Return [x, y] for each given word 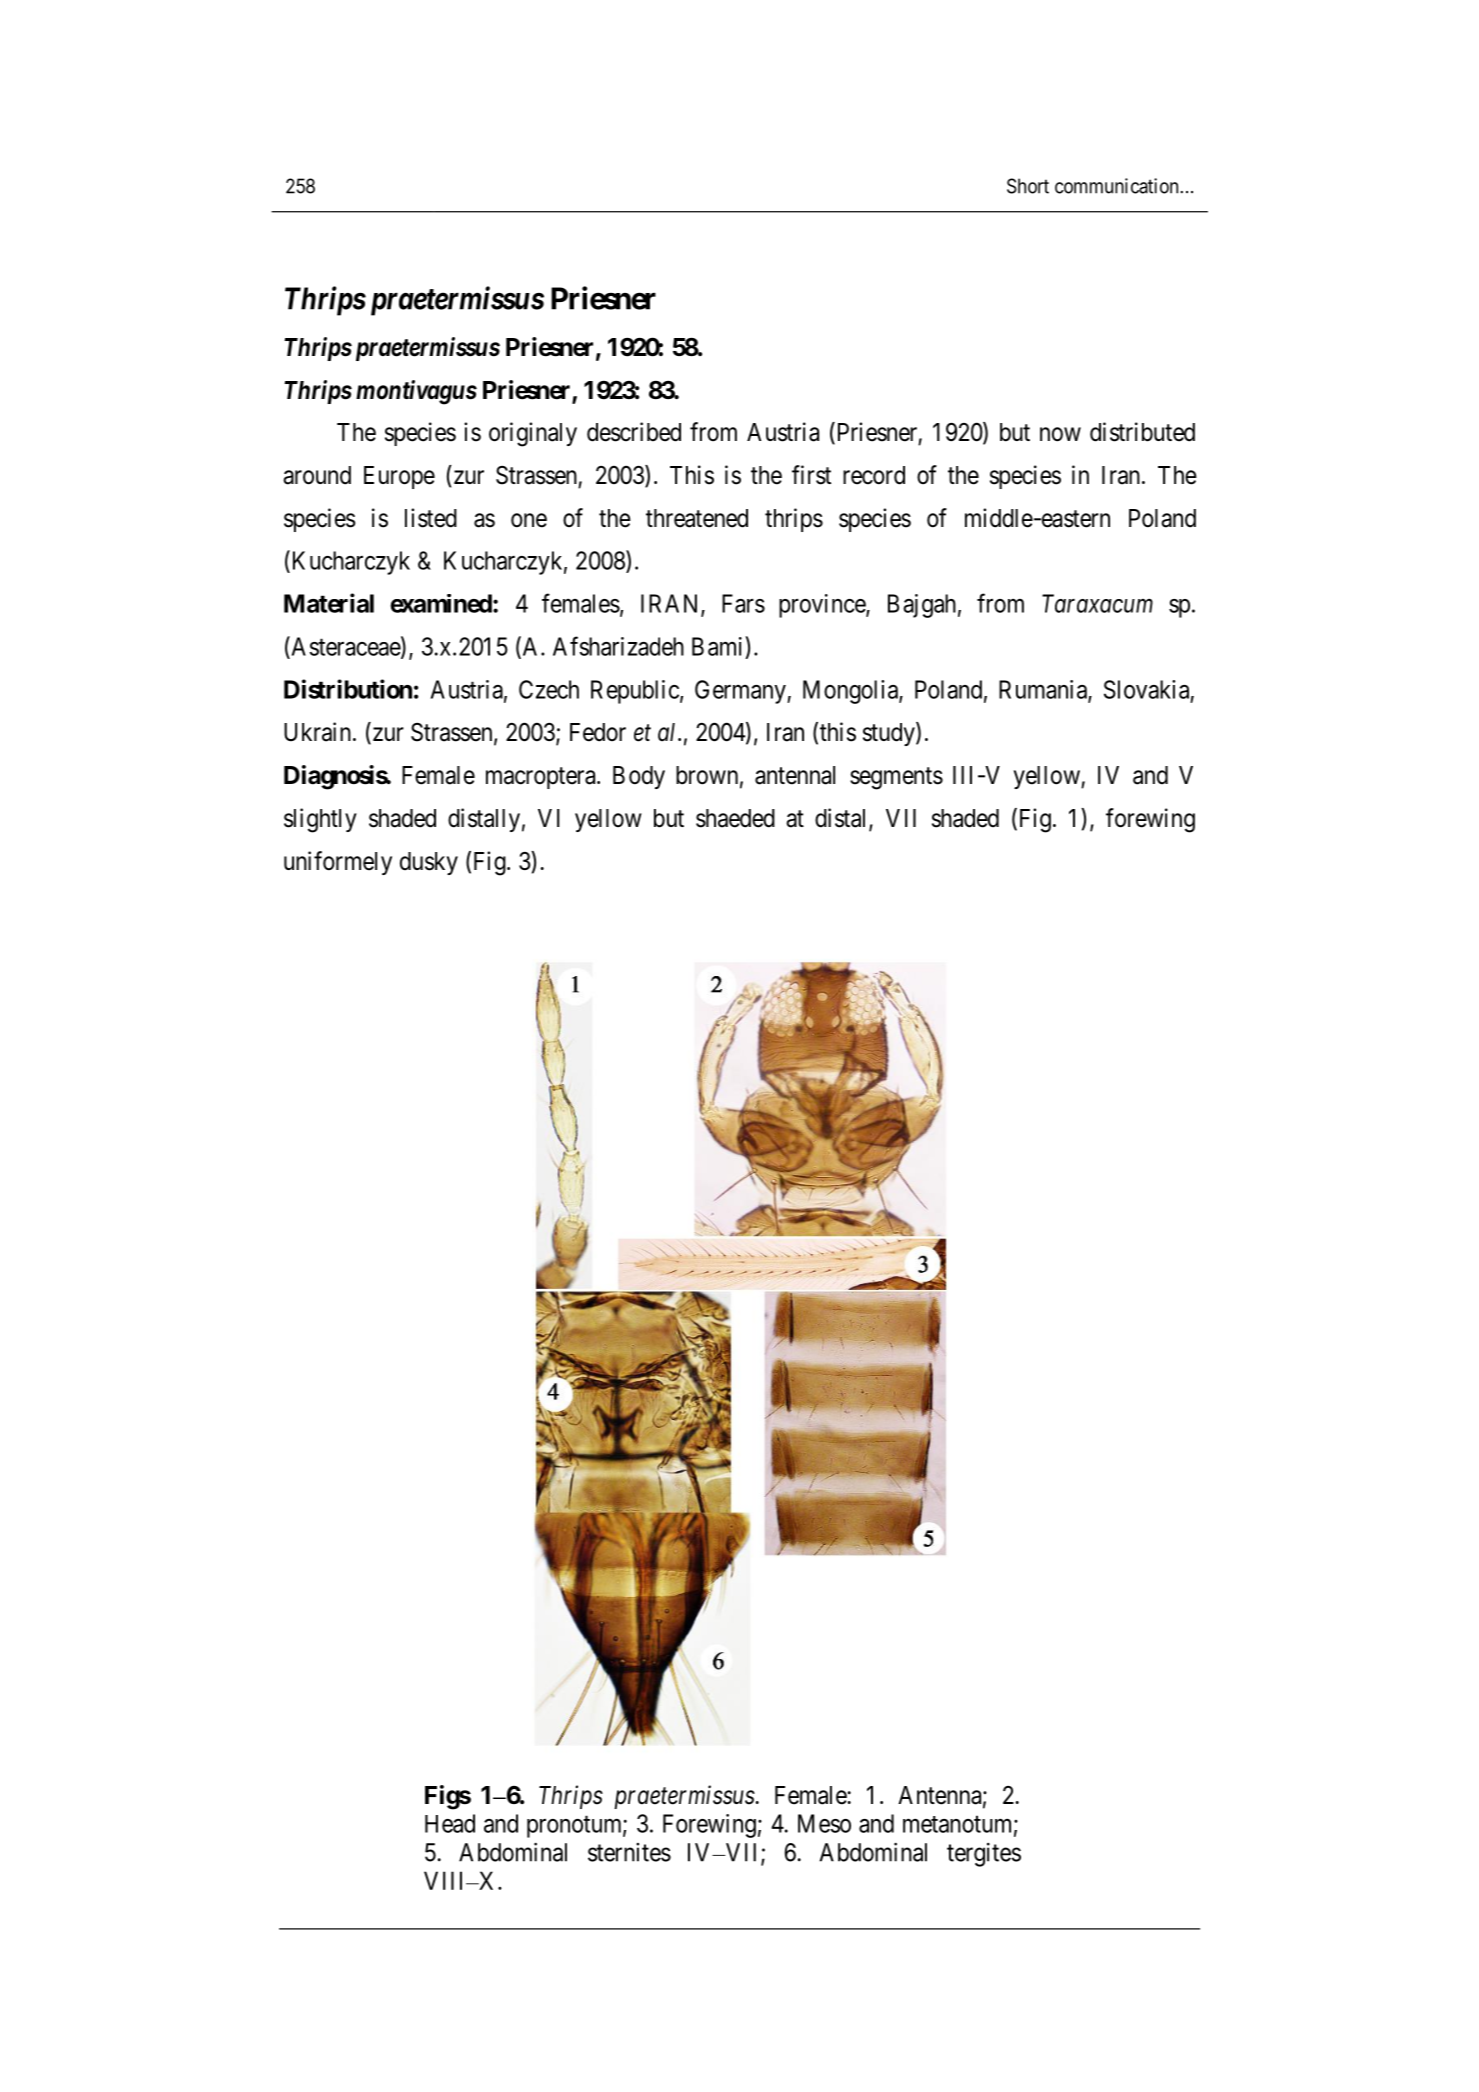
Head [450, 1823]
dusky [429, 863]
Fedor [598, 732]
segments [896, 778]
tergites [984, 1855]
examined [441, 603]
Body [639, 777]
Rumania [1044, 690]
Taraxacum [1097, 603]
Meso [824, 1823]
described [634, 432]
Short [1028, 186]
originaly [533, 434]
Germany [741, 692]
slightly [320, 820]
